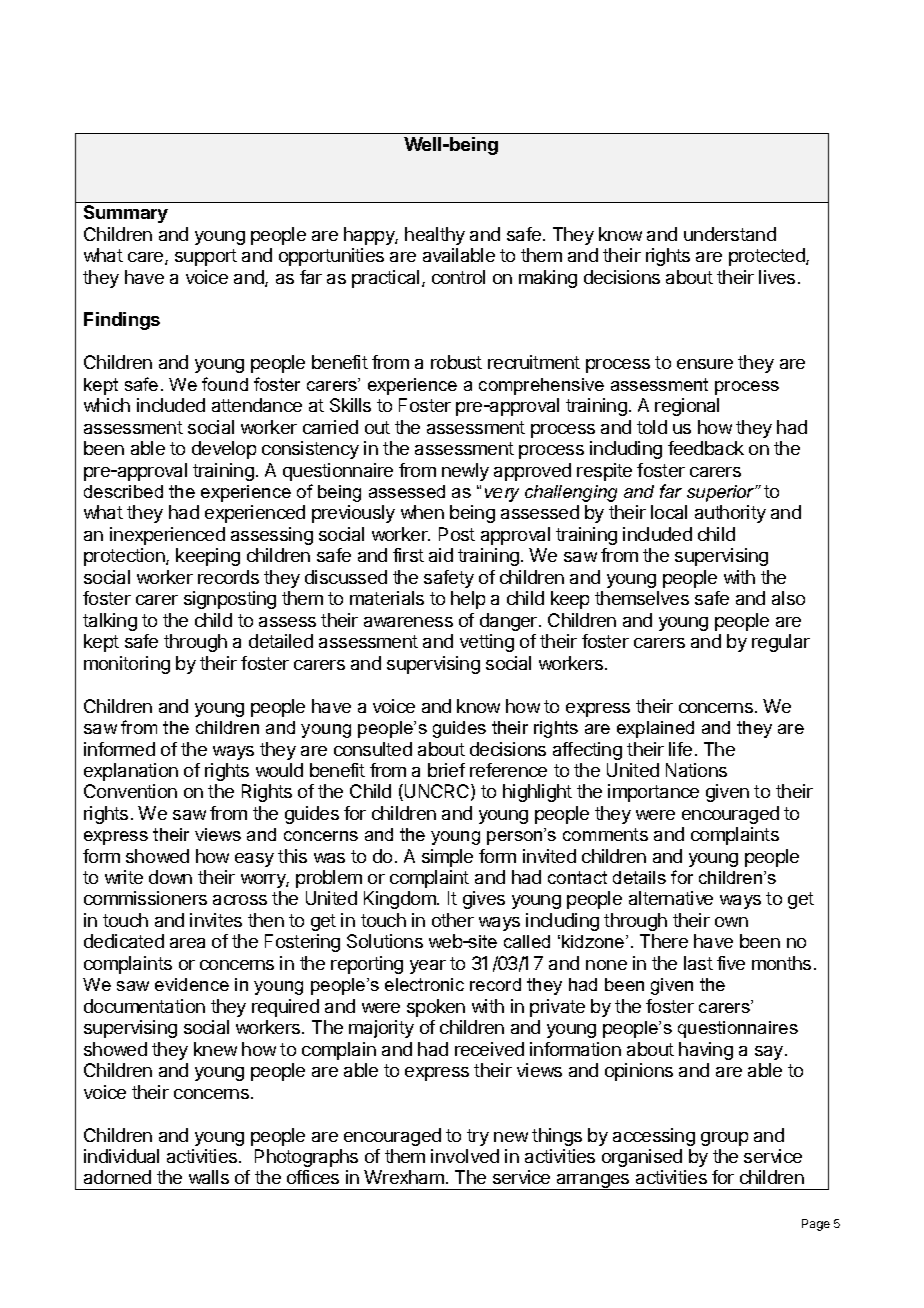  What do you see at coordinates (209, 1177) in the image?
I see `walls` at bounding box center [209, 1177].
